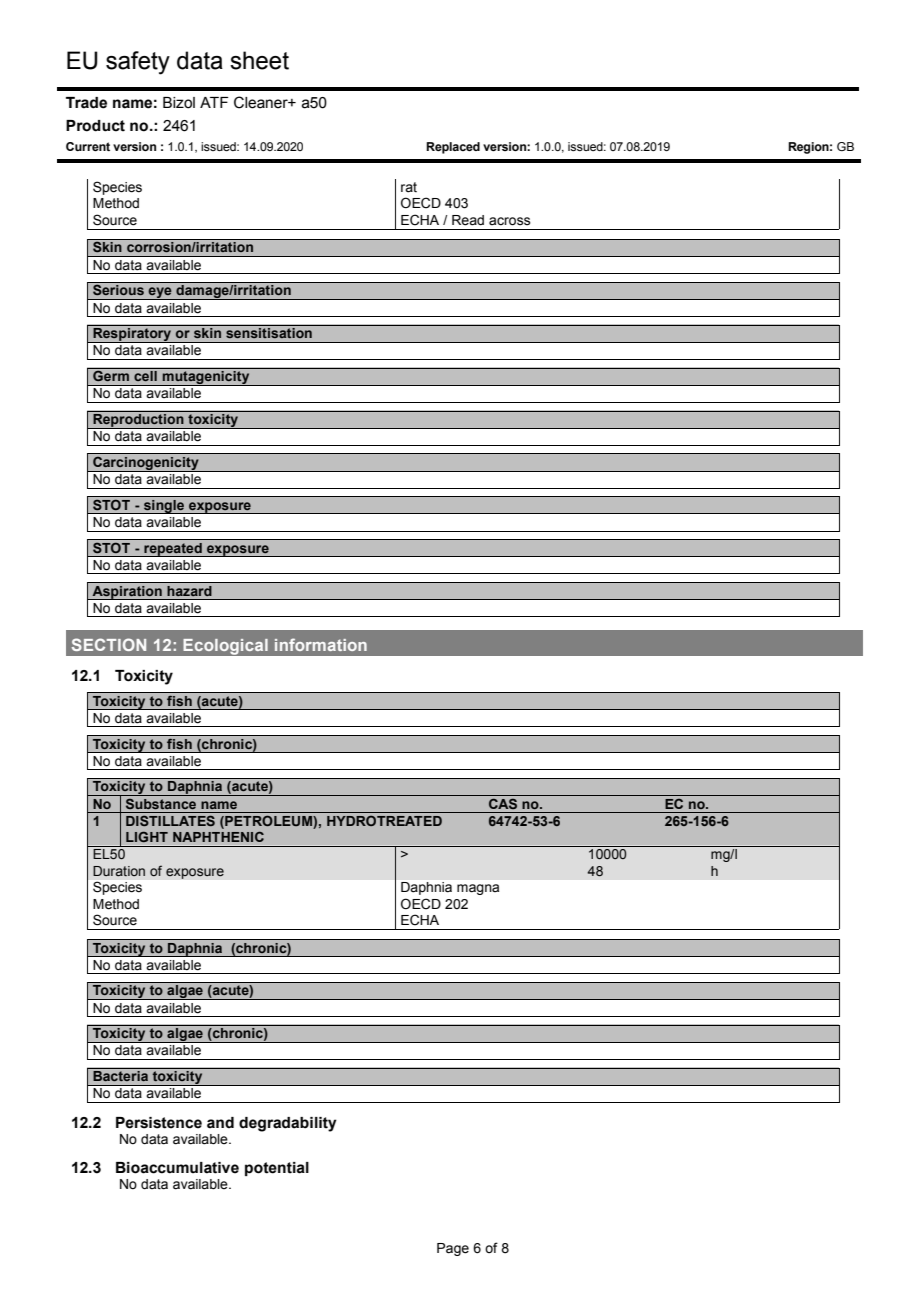 The height and width of the document is (1308, 924). I want to click on Replaced, so click(453, 148).
